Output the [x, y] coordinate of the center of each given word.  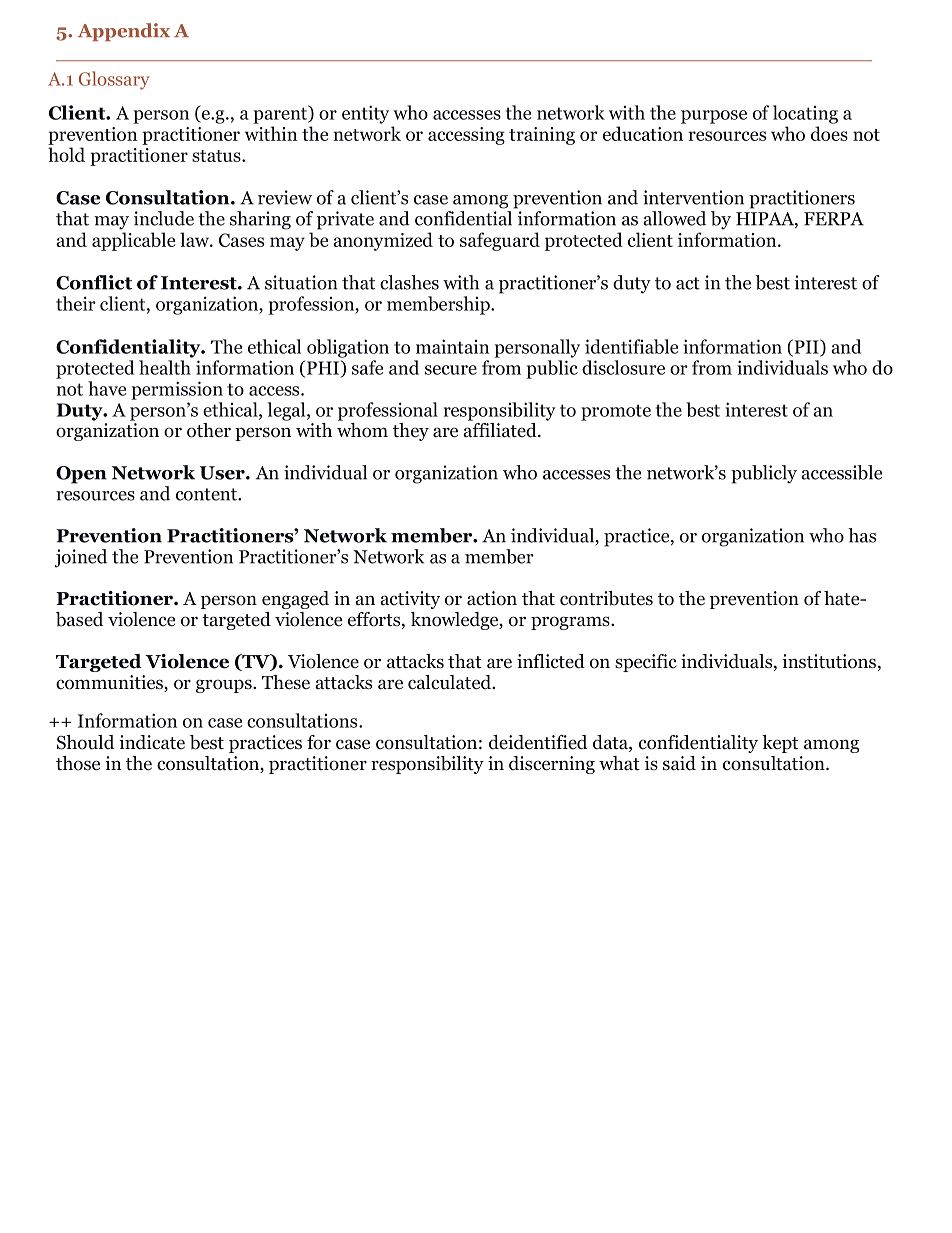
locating [805, 114]
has [862, 535]
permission [177, 390]
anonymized [383, 241]
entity [365, 114]
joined [80, 558]
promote [616, 412]
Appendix [124, 32]
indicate [152, 742]
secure [451, 370]
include [164, 218]
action [492, 598]
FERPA [834, 219]
